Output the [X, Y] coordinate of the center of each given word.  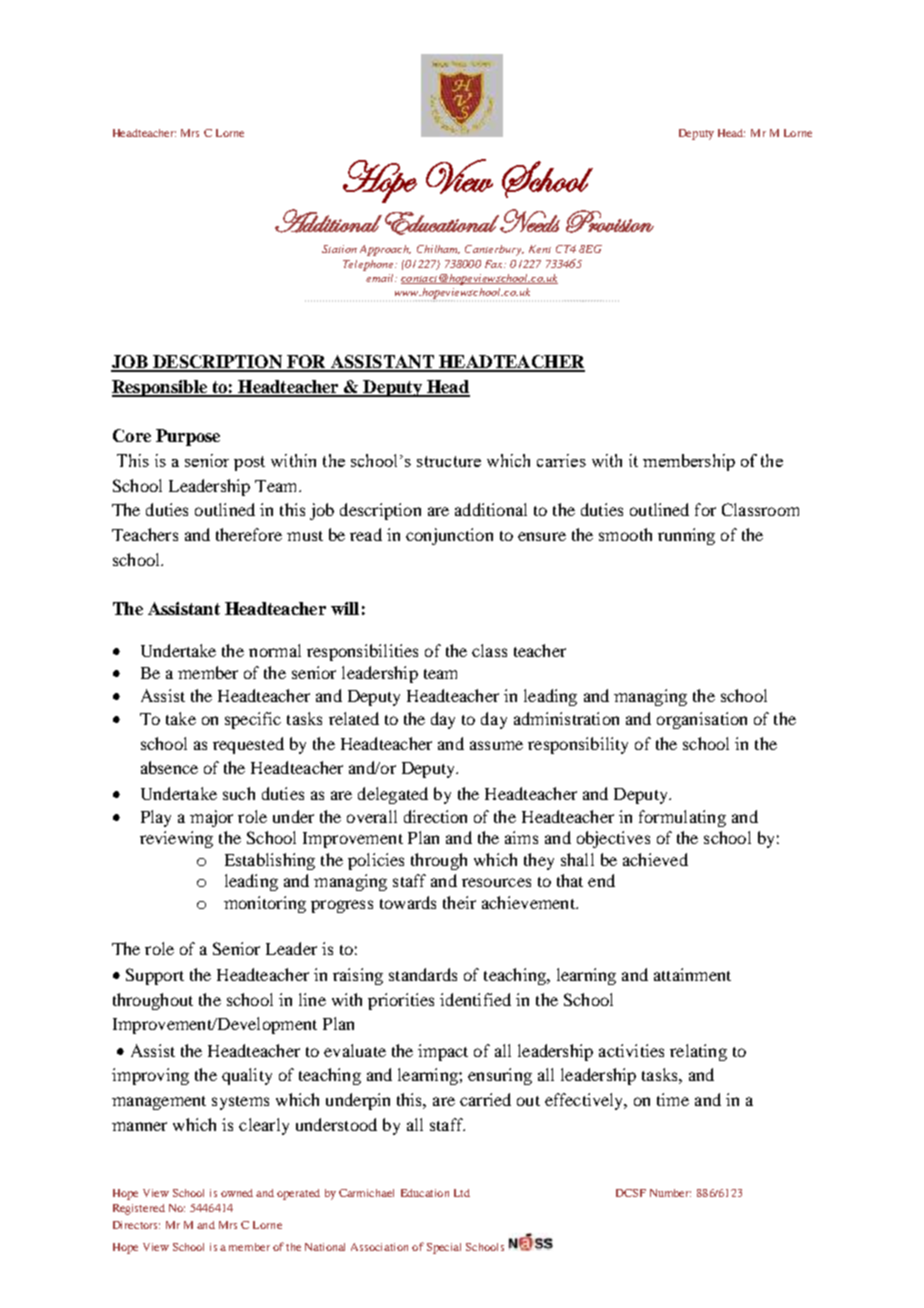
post [249, 463]
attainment [692, 974]
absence [169, 767]
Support [155, 976]
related [354, 718]
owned [237, 1193]
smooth [625, 534]
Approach [385, 250]
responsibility [578, 745]
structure [449, 461]
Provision [610, 221]
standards [423, 974]
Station [339, 249]
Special [444, 1248]
